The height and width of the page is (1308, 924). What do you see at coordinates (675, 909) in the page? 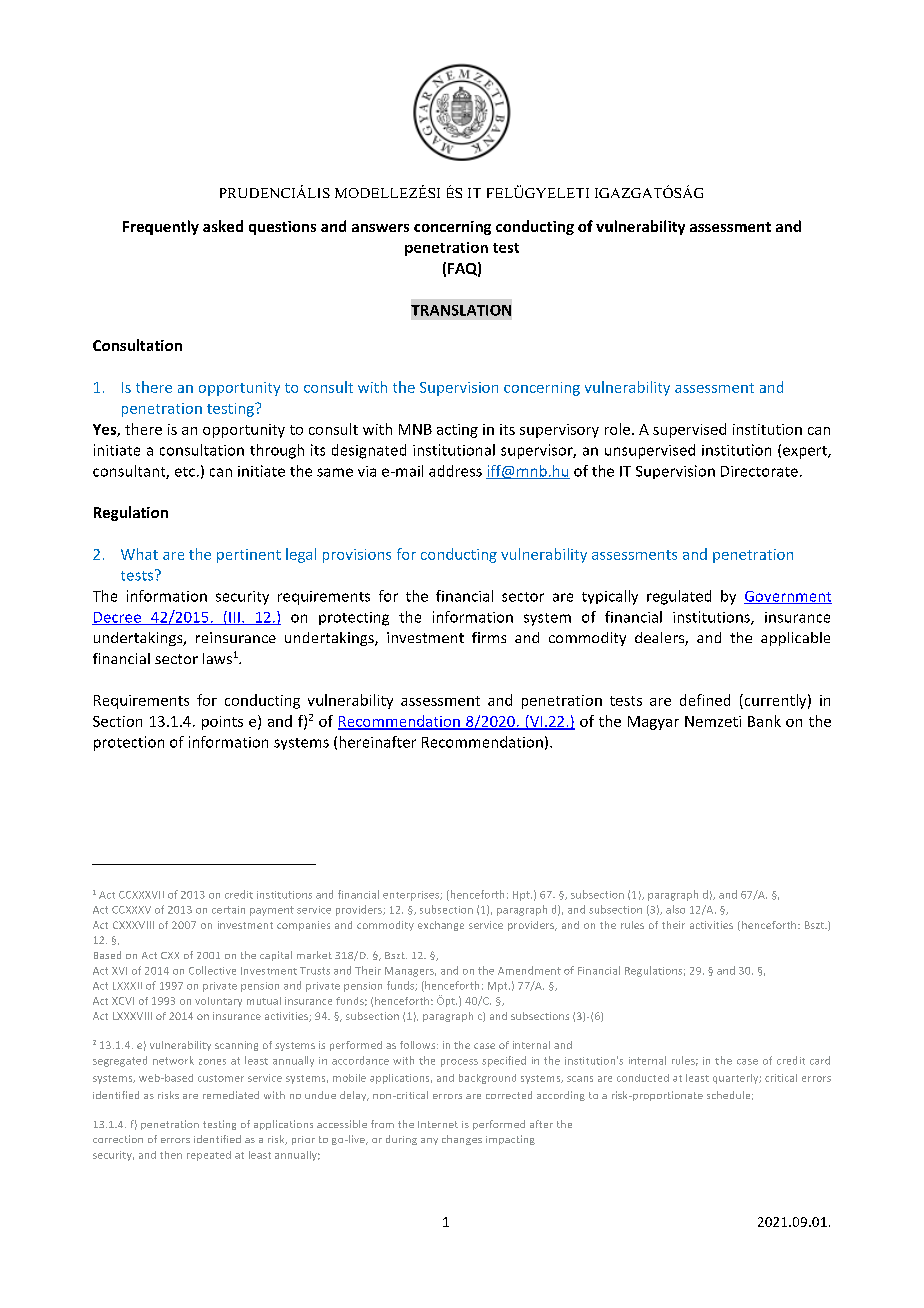
I see `also` at bounding box center [675, 909].
